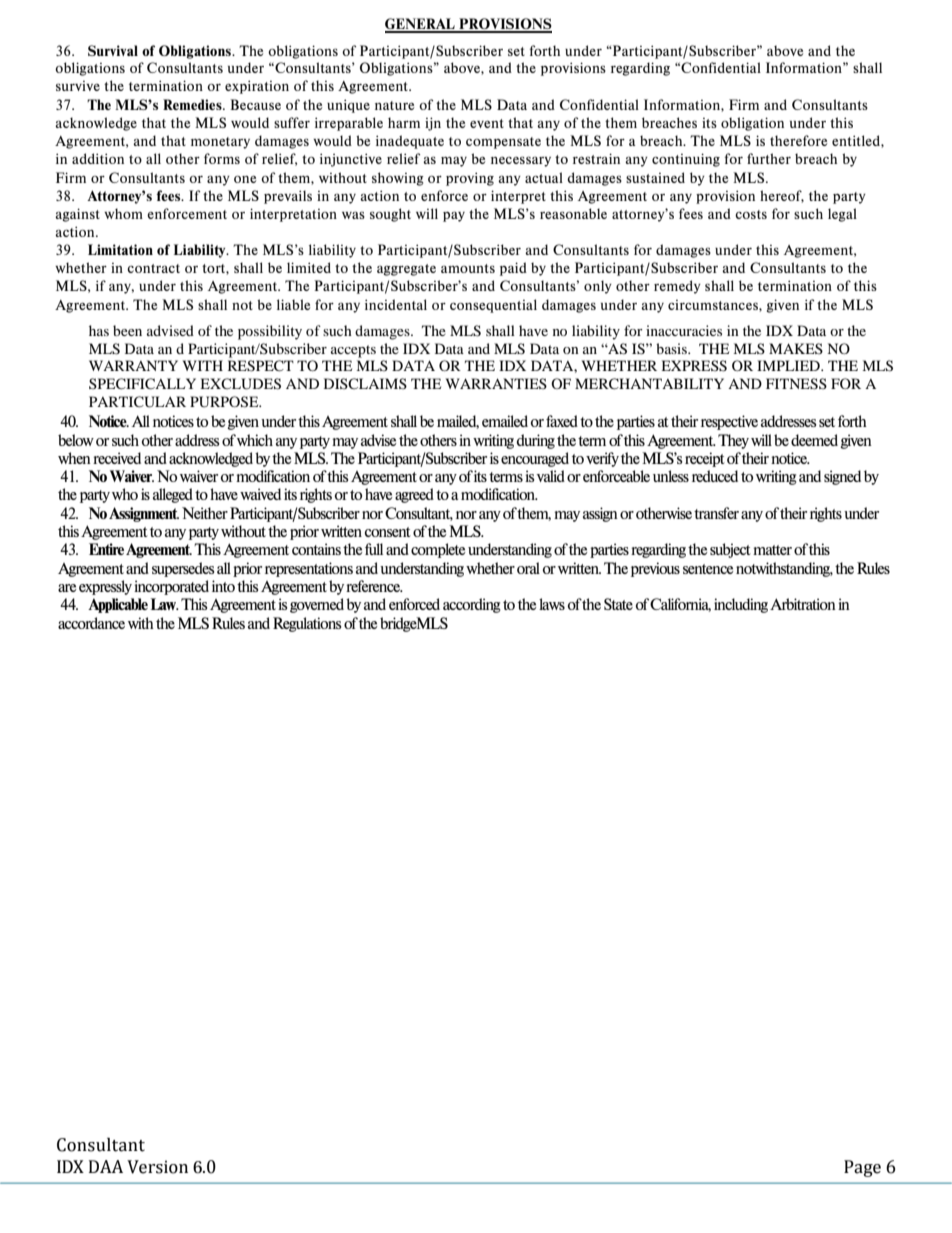 The image size is (952, 1233). Describe the element at coordinates (741, 605) in the screenshot. I see `including` at that location.
